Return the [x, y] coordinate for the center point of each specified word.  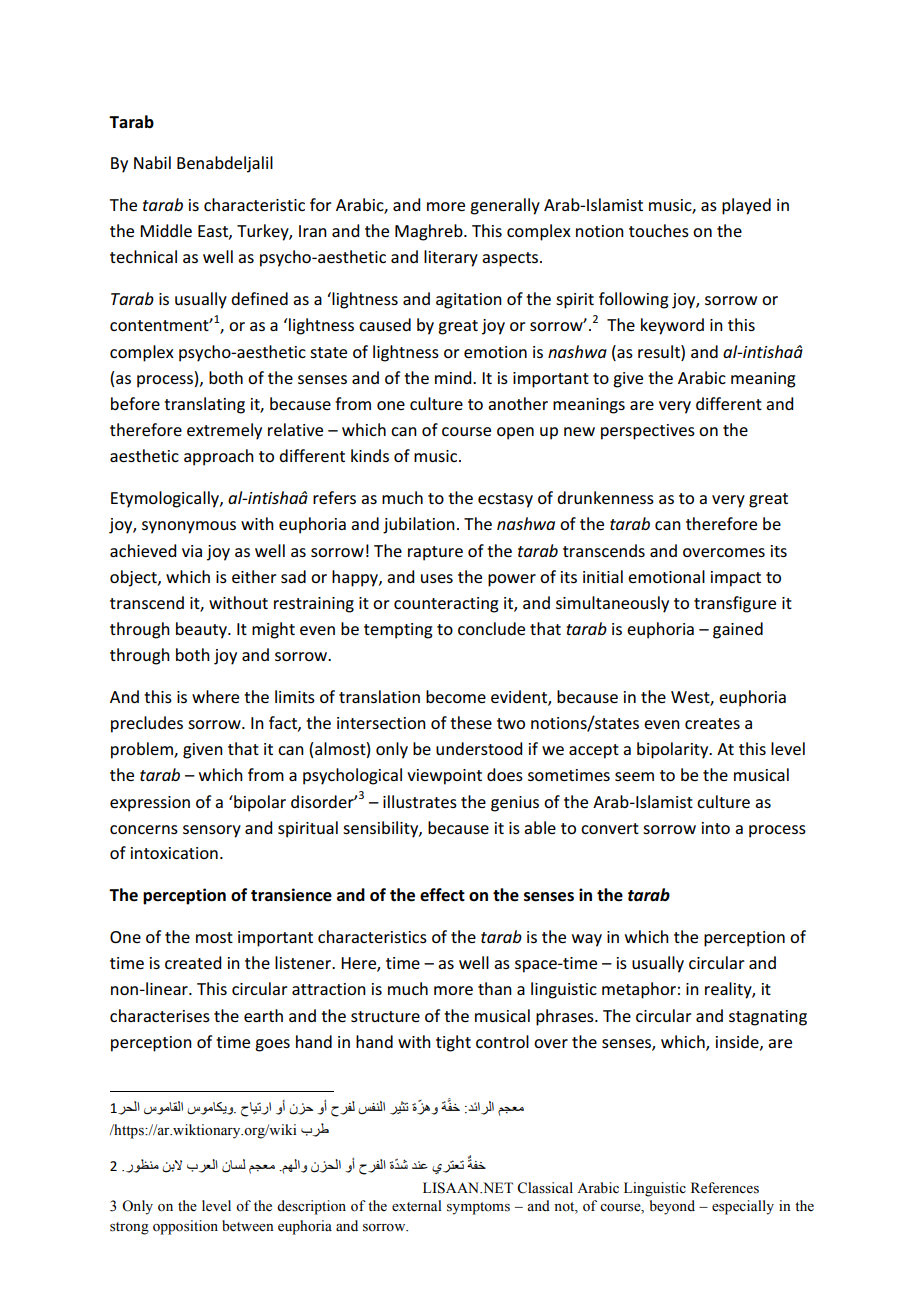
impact [736, 579]
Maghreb [430, 232]
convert [610, 828]
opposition [185, 1227]
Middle [166, 230]
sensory [212, 831]
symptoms [478, 1208]
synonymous [189, 527]
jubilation [419, 525]
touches [659, 230]
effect [442, 895]
